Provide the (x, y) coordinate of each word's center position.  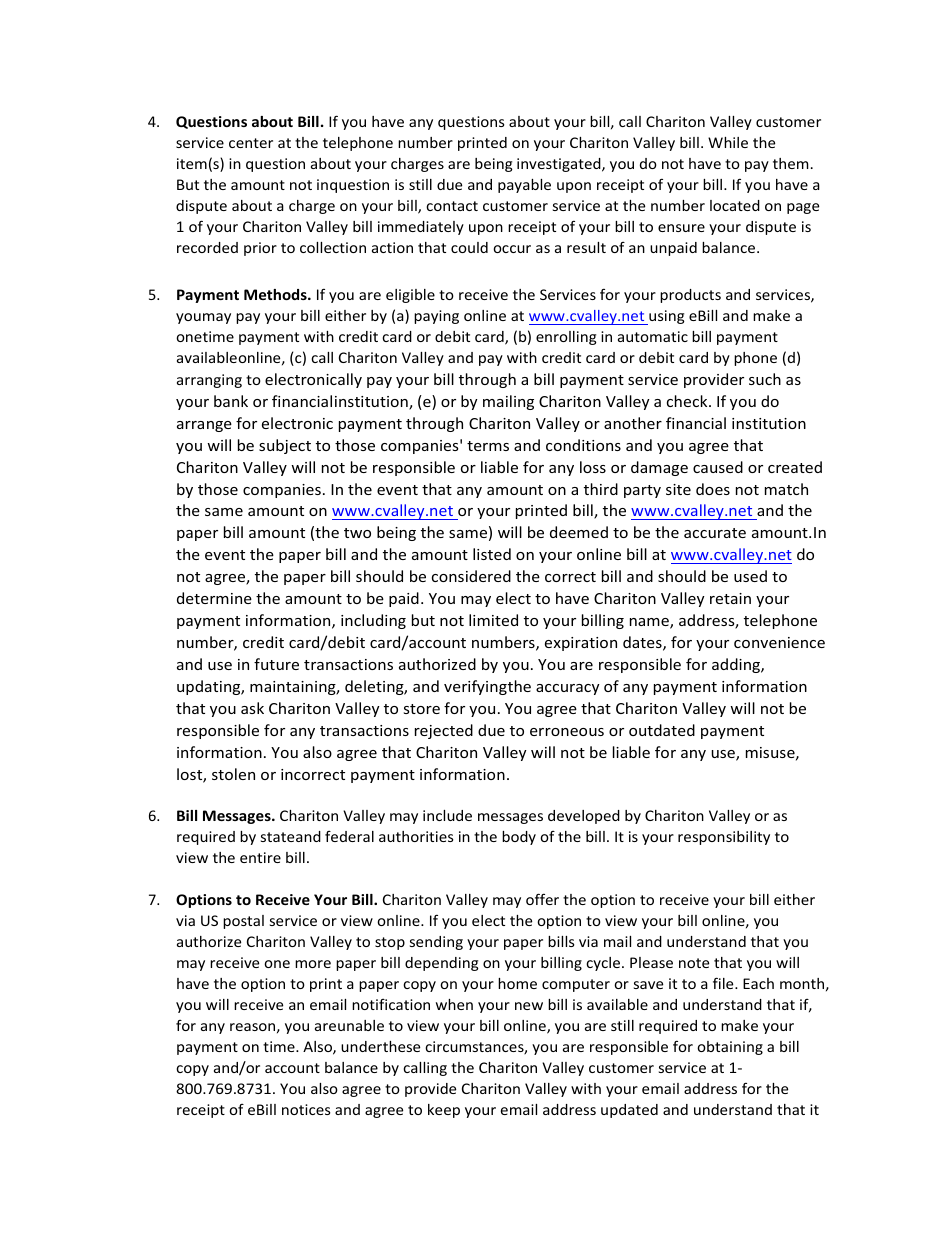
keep (444, 1111)
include (447, 815)
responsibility (724, 838)
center (251, 143)
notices (306, 1109)
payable (524, 186)
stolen (233, 774)
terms (488, 446)
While (728, 142)
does (713, 489)
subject (285, 446)
